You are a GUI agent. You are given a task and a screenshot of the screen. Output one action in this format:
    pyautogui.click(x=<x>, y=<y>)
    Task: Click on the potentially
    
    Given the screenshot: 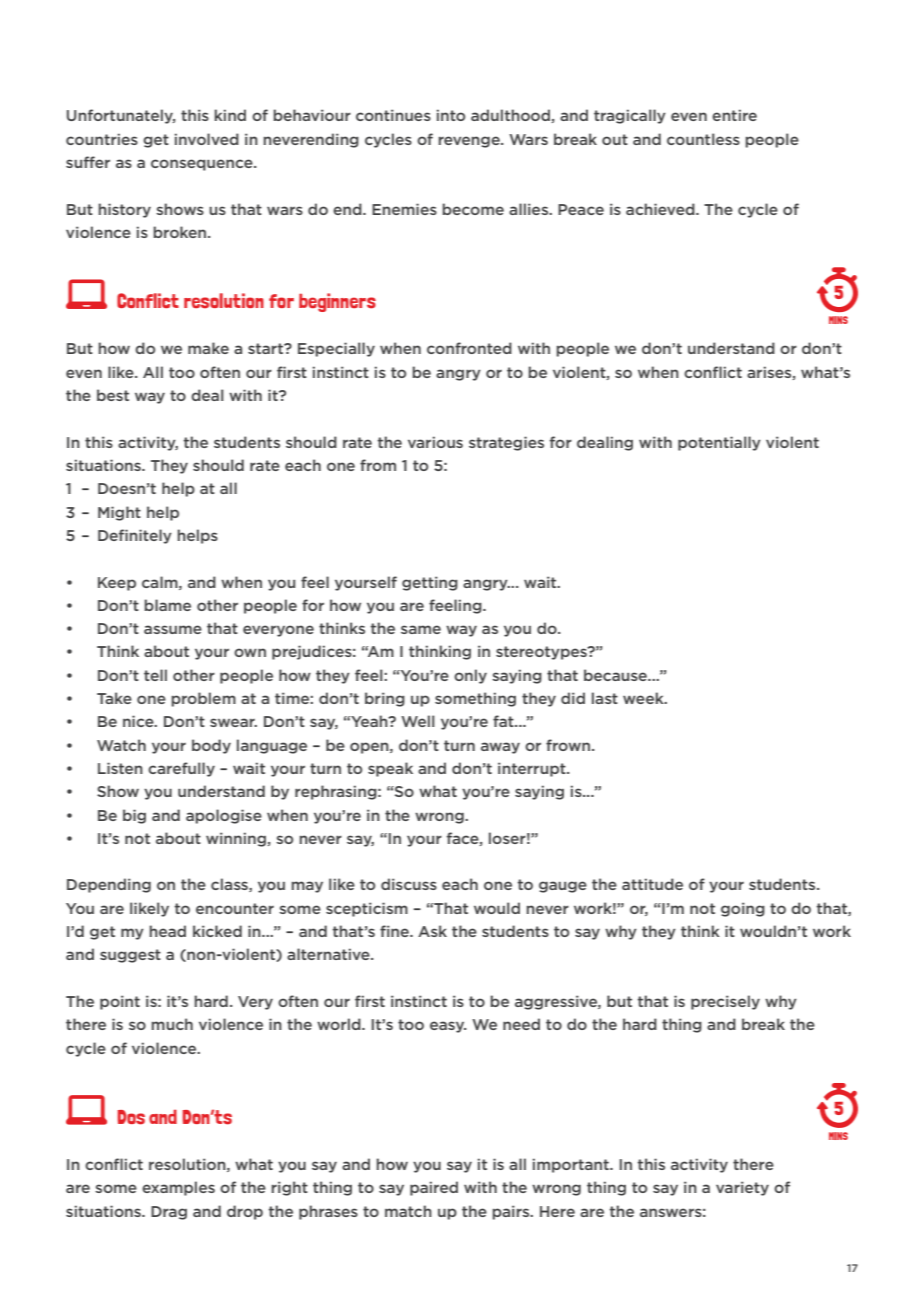 What is the action you would take?
    pyautogui.click(x=719, y=443)
